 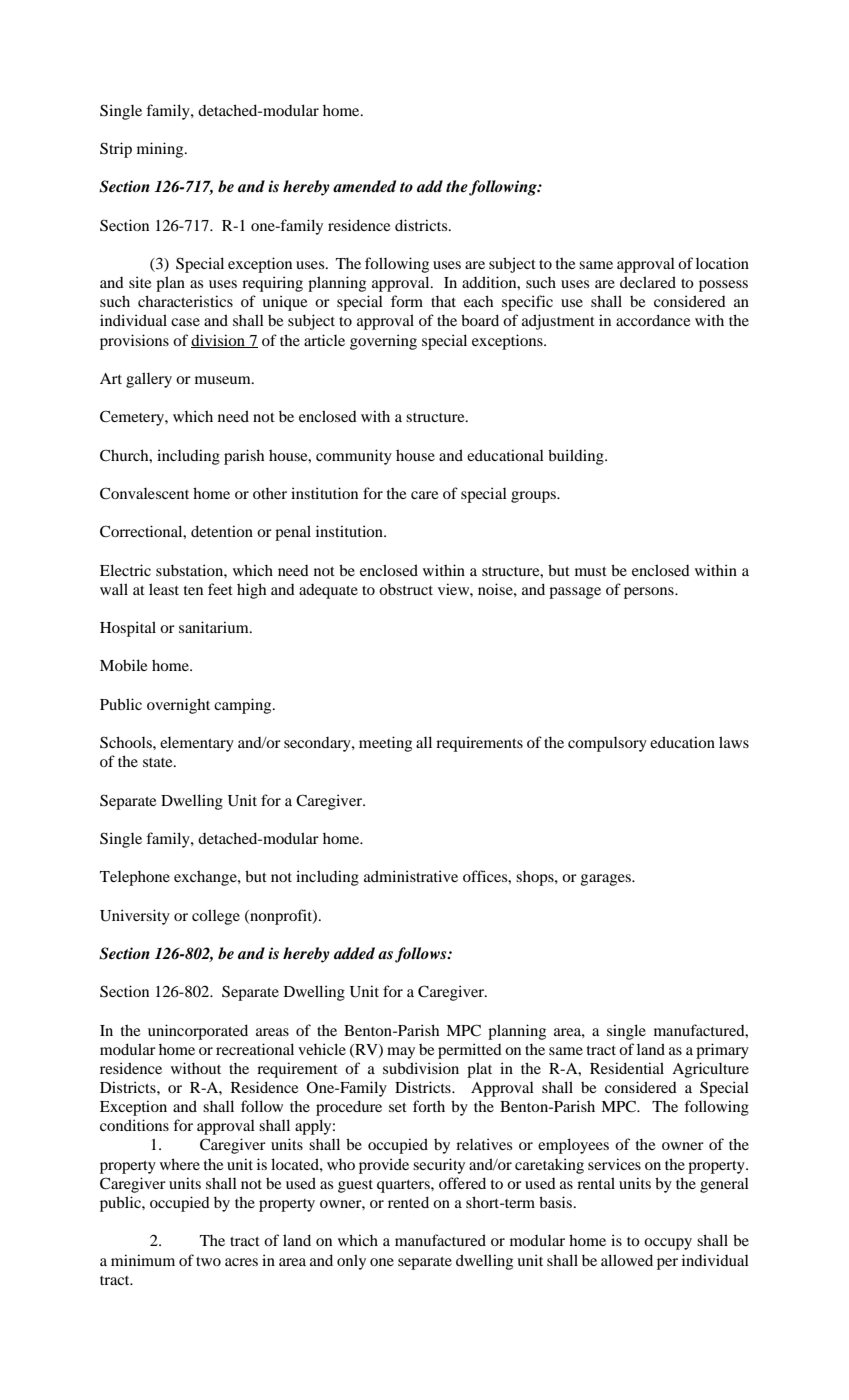 I want to click on administrative, so click(x=411, y=876).
